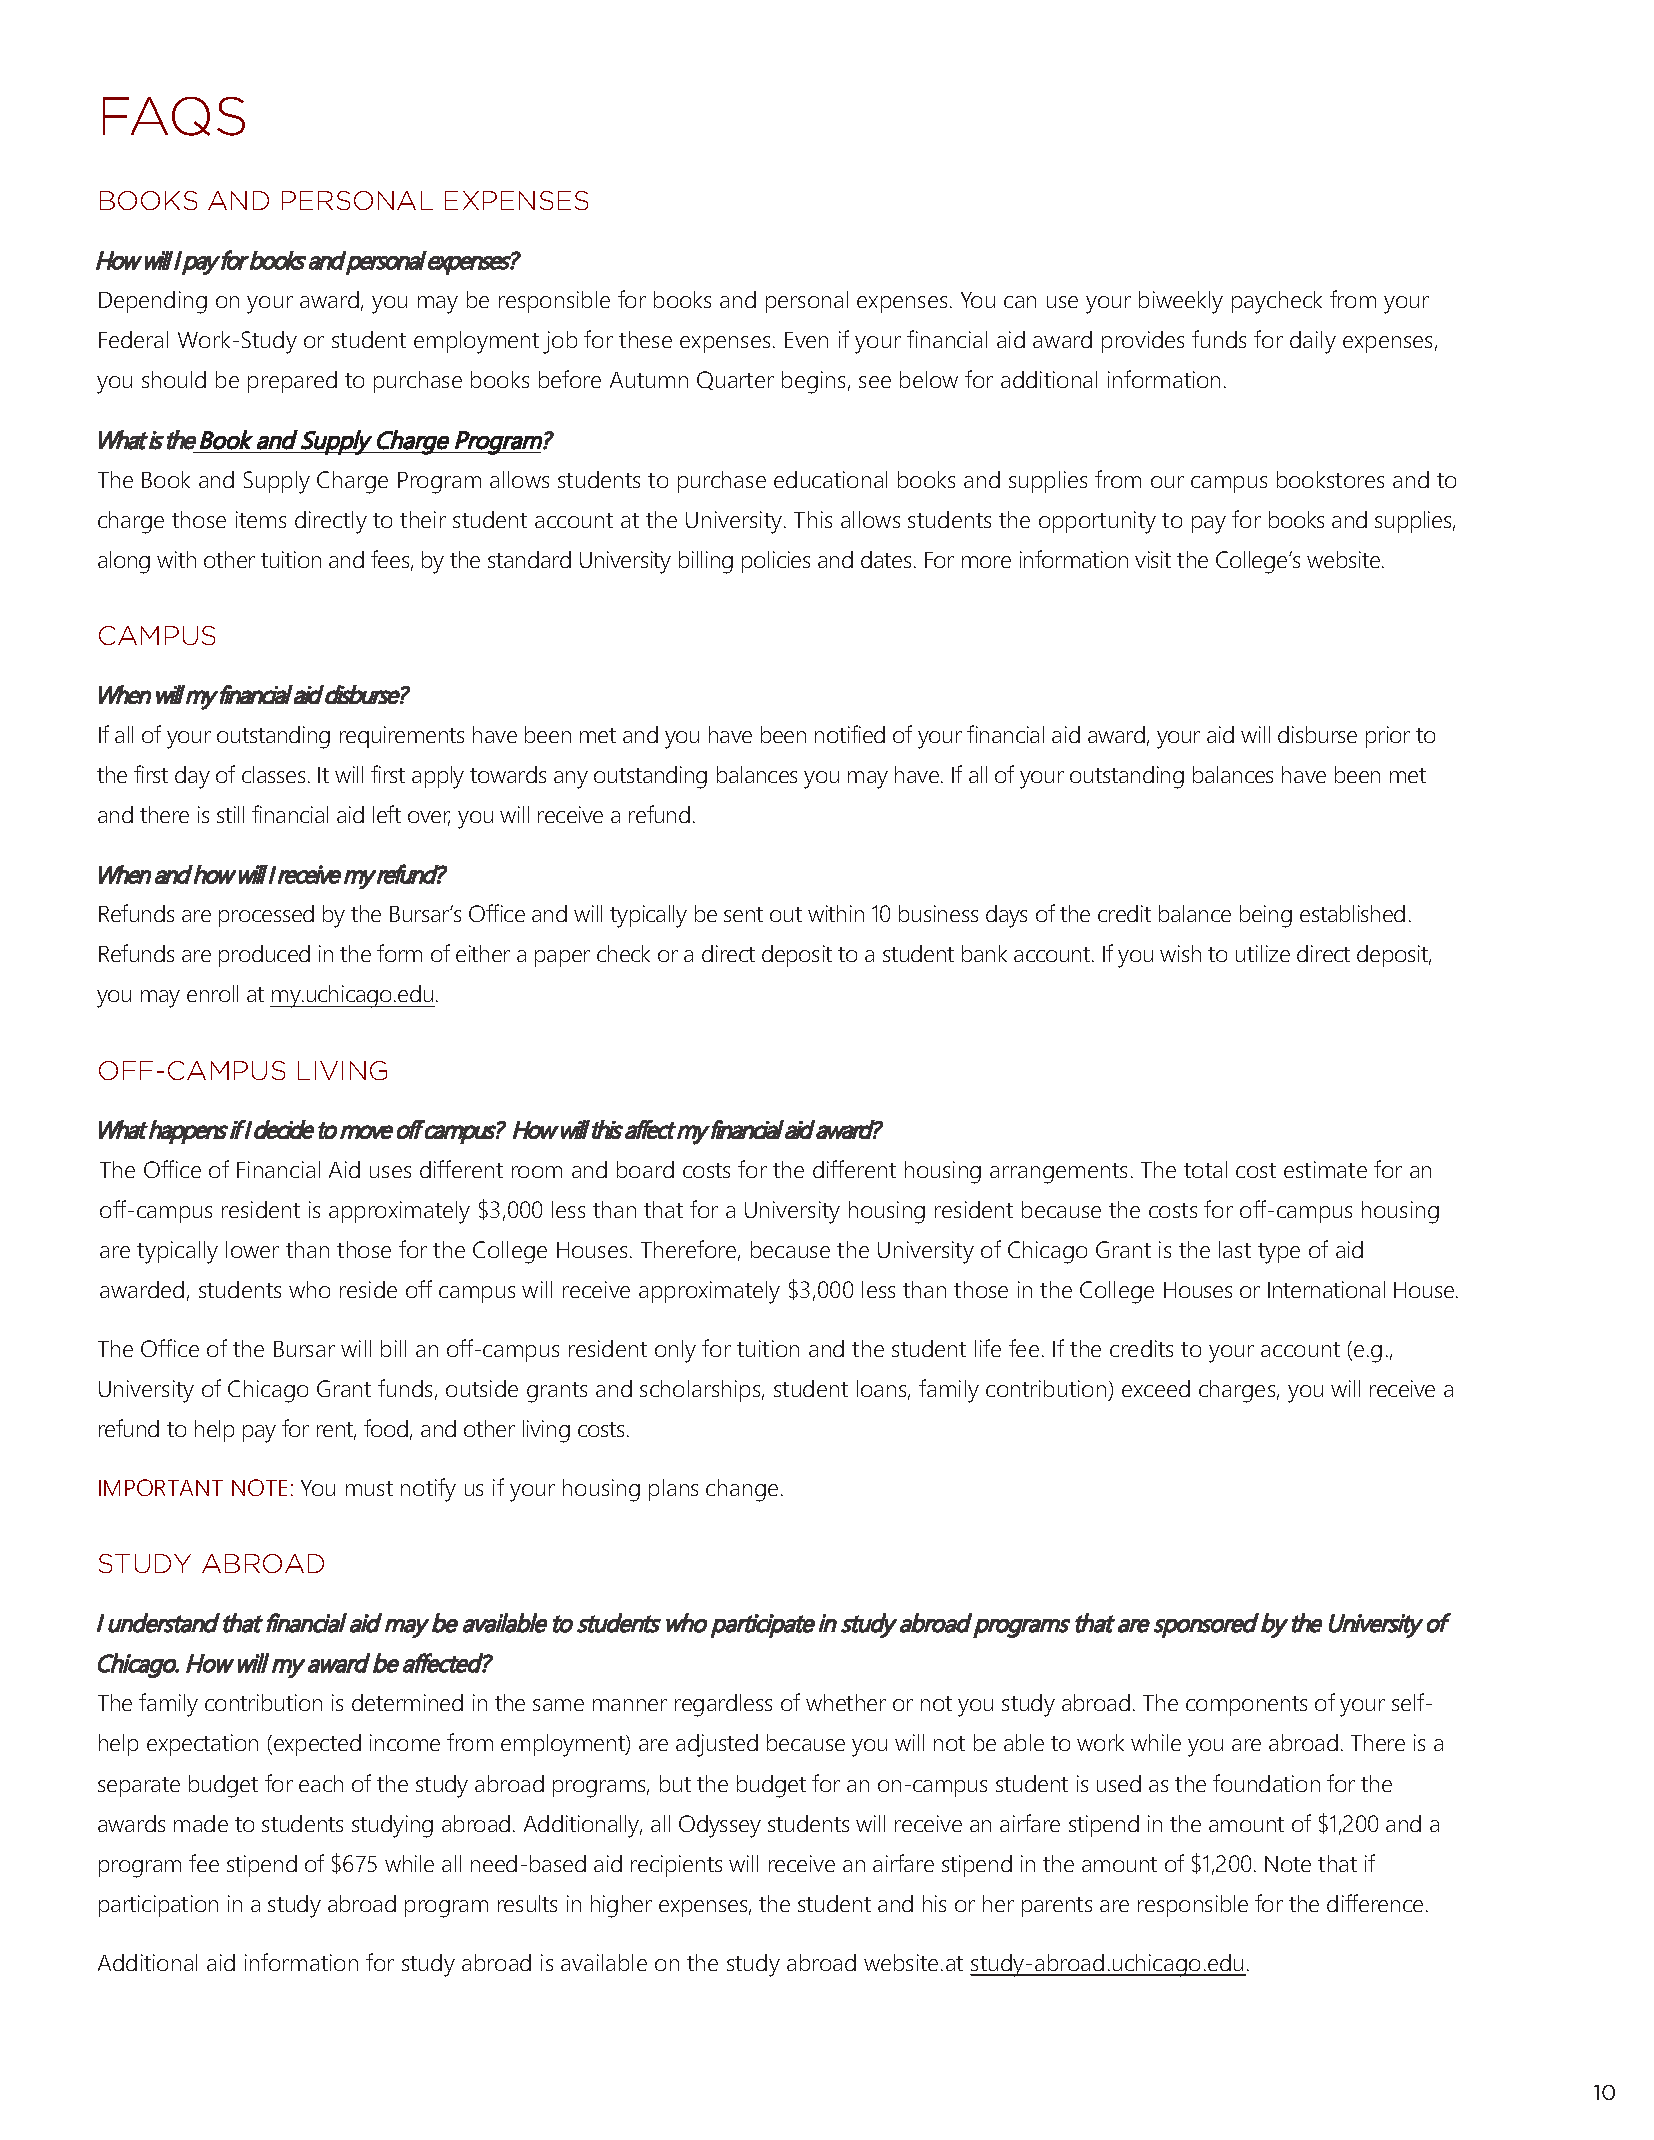 This document has height=2140, width=1654. I want to click on foundation, so click(1266, 1783).
